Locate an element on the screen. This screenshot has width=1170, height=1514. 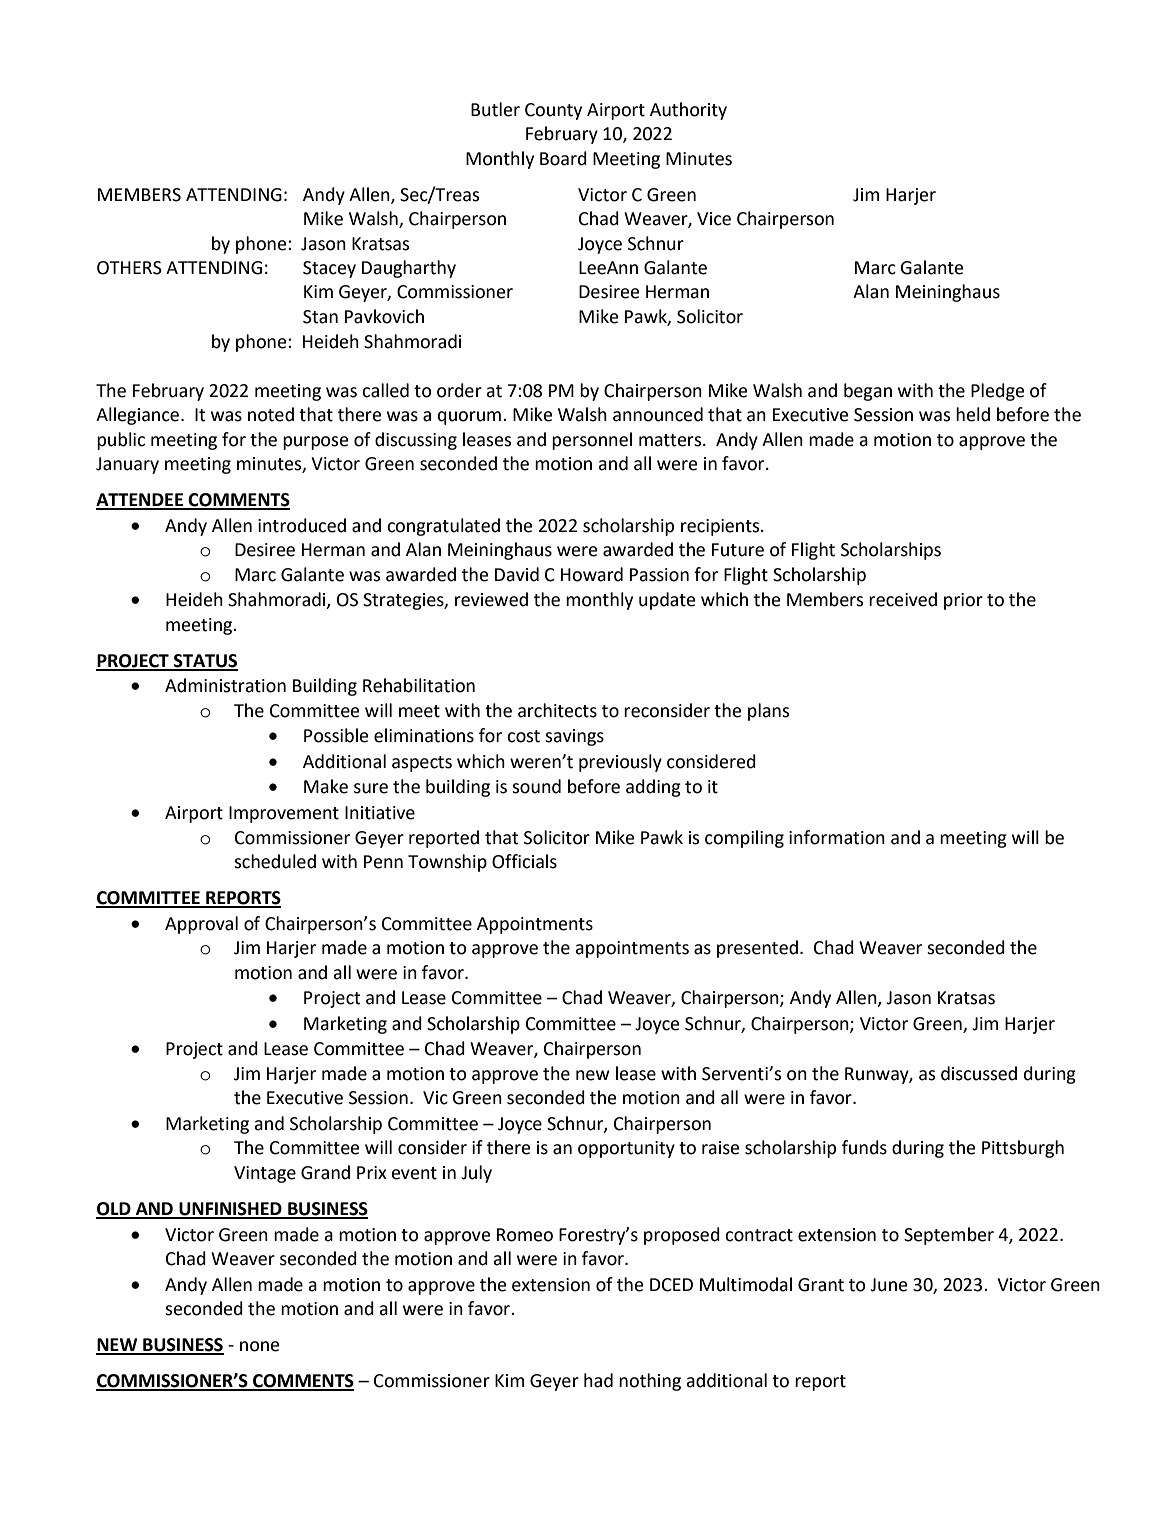
OTHERS is located at coordinates (129, 268).
